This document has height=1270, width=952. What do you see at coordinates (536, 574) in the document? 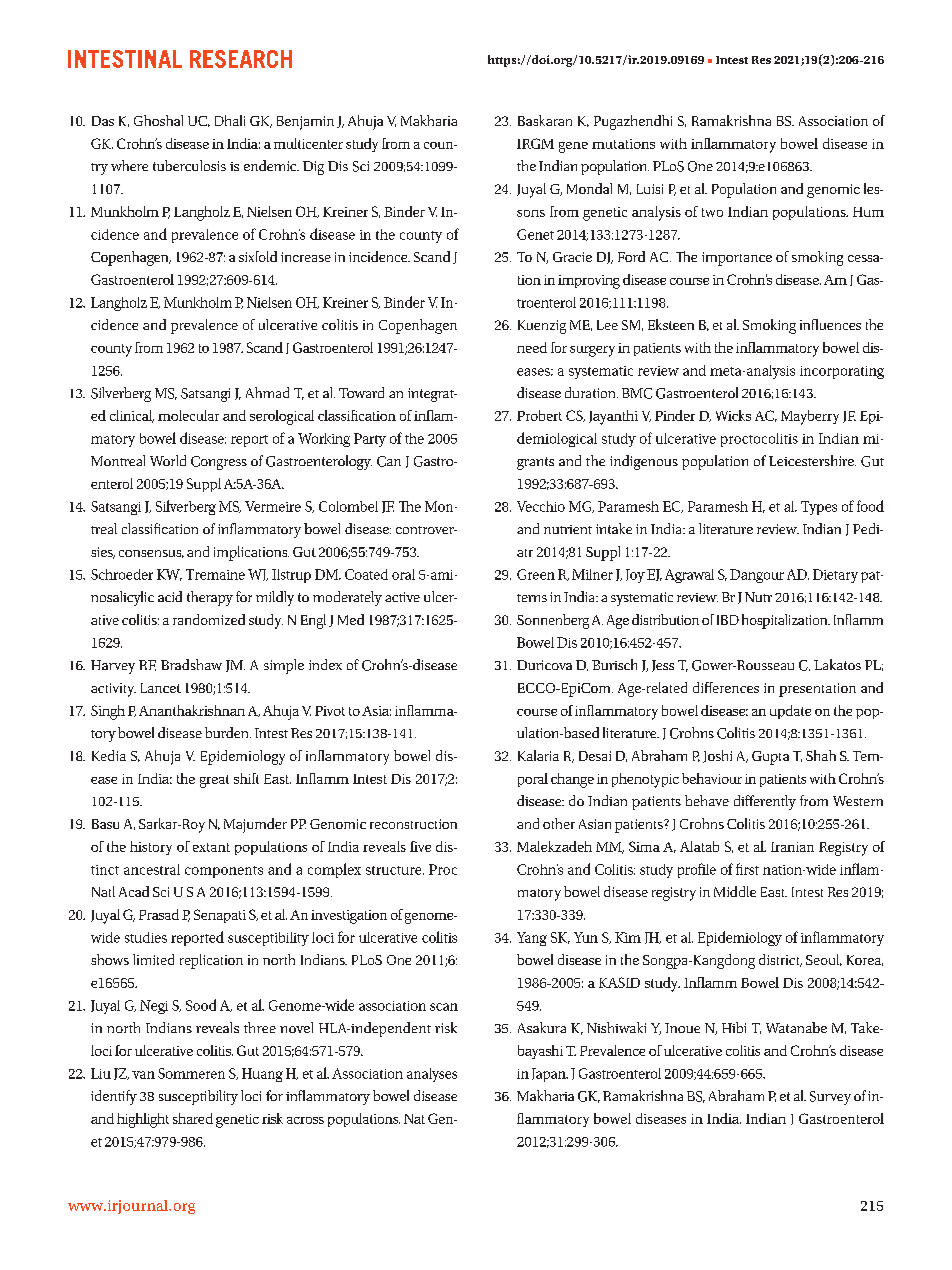
I see `Green` at bounding box center [536, 574].
